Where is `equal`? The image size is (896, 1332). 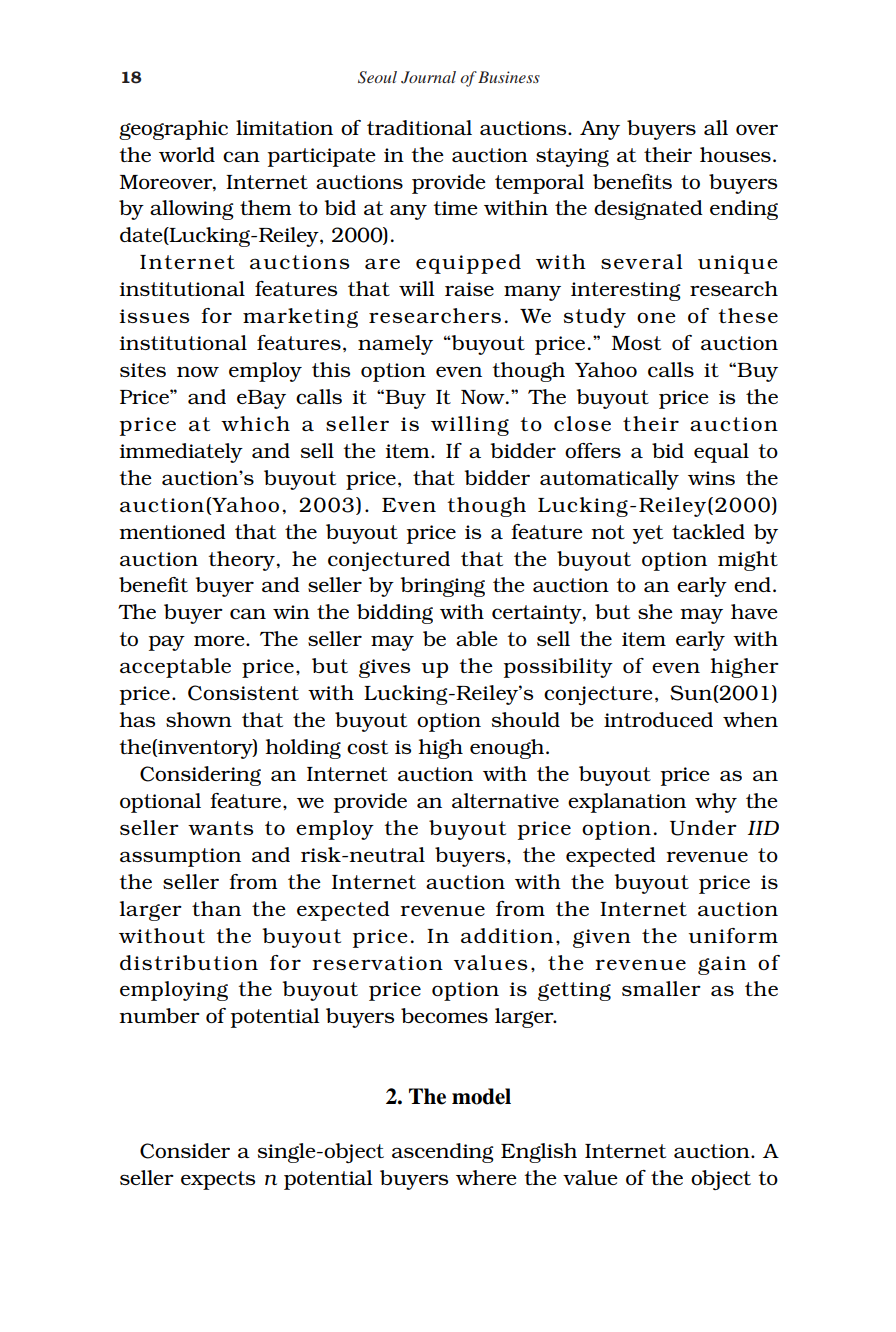 equal is located at coordinates (721, 453).
